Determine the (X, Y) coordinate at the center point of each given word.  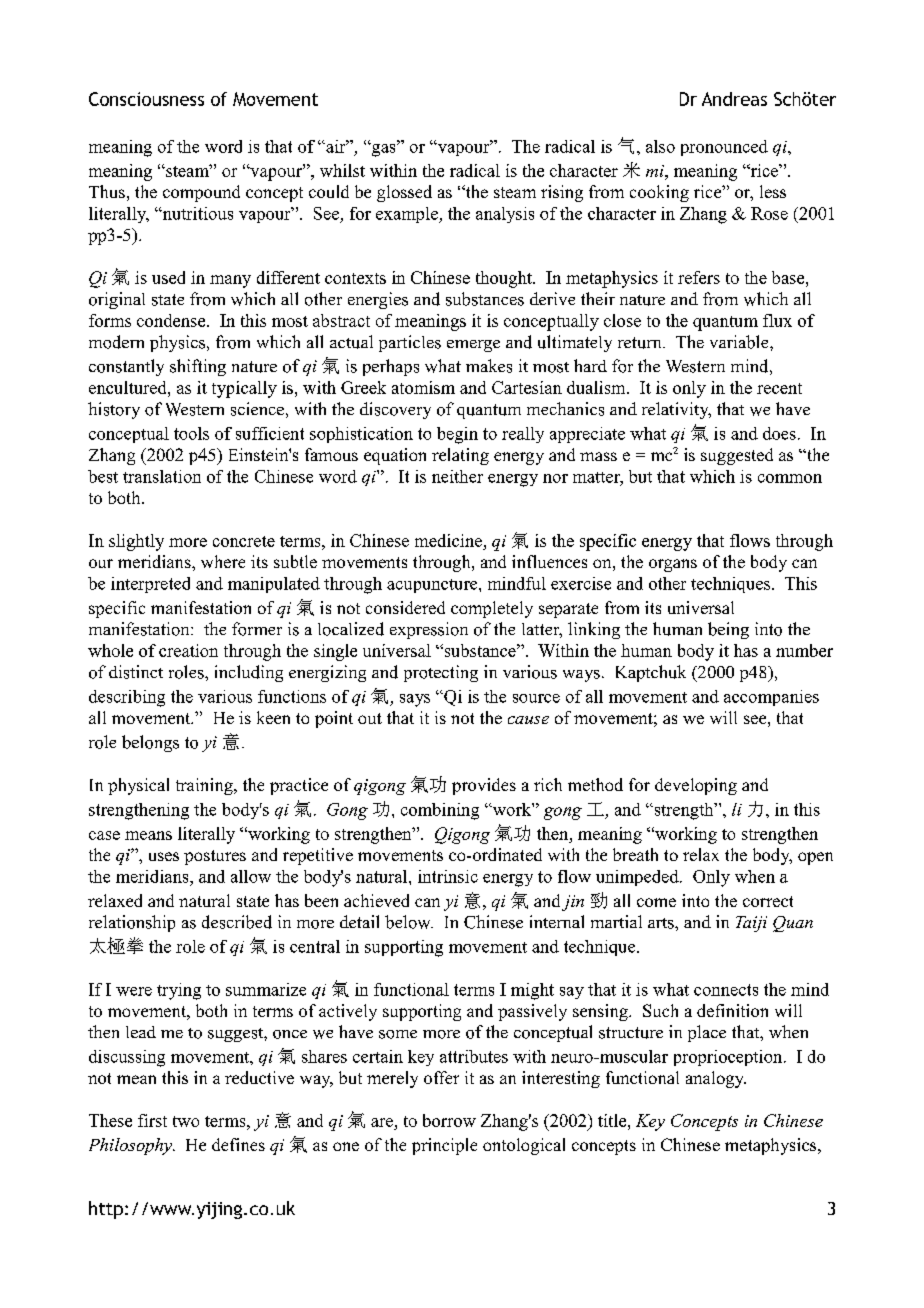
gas (383, 149)
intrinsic (448, 876)
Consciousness (146, 99)
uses (164, 856)
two (186, 1121)
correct (768, 901)
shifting (198, 367)
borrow (449, 1120)
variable (740, 342)
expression (429, 630)
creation (188, 650)
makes (489, 366)
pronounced (724, 148)
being (728, 630)
